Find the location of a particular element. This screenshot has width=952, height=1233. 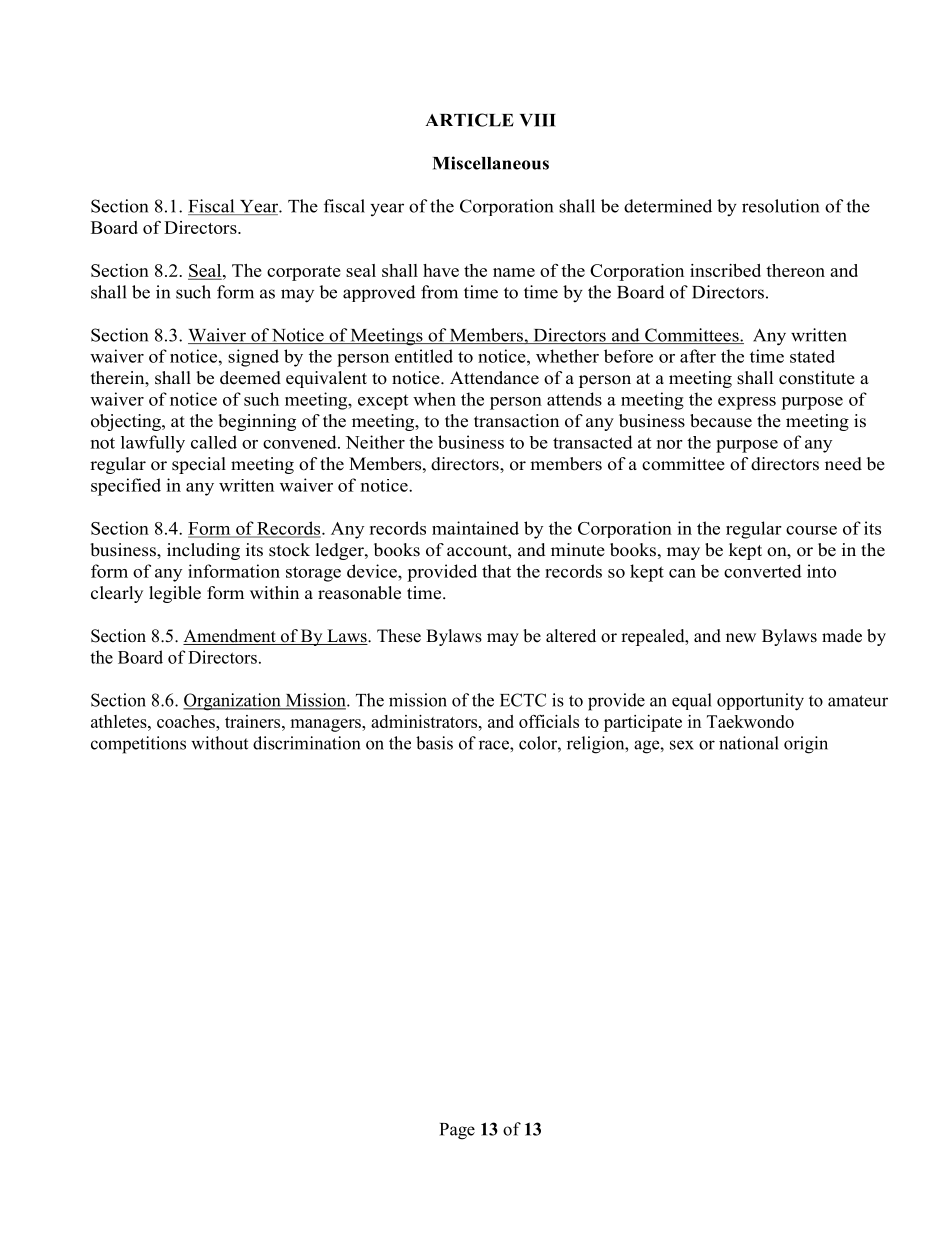

resolution is located at coordinates (780, 206).
